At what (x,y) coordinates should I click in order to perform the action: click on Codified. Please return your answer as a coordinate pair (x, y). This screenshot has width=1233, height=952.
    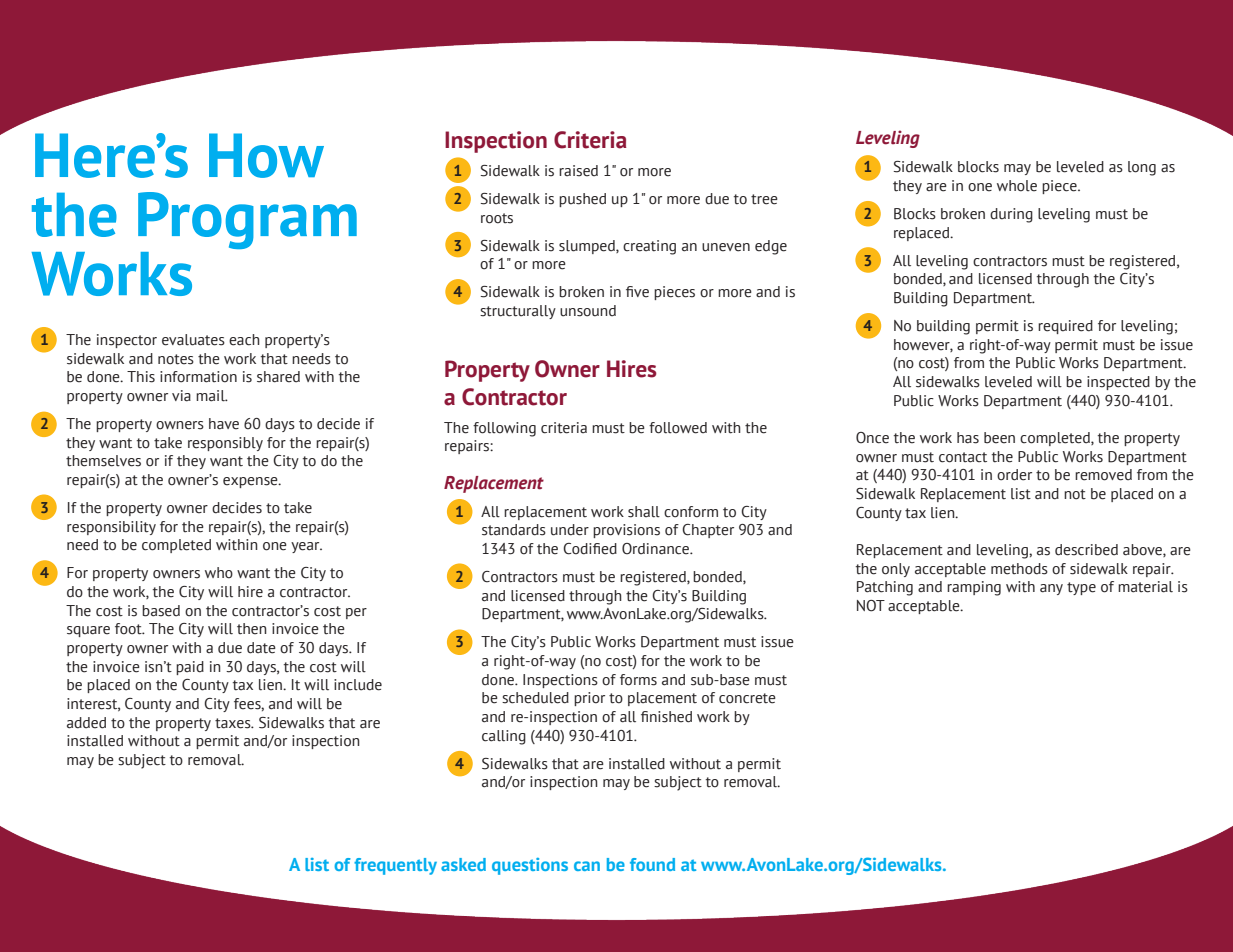
    Looking at the image, I should click on (590, 549).
